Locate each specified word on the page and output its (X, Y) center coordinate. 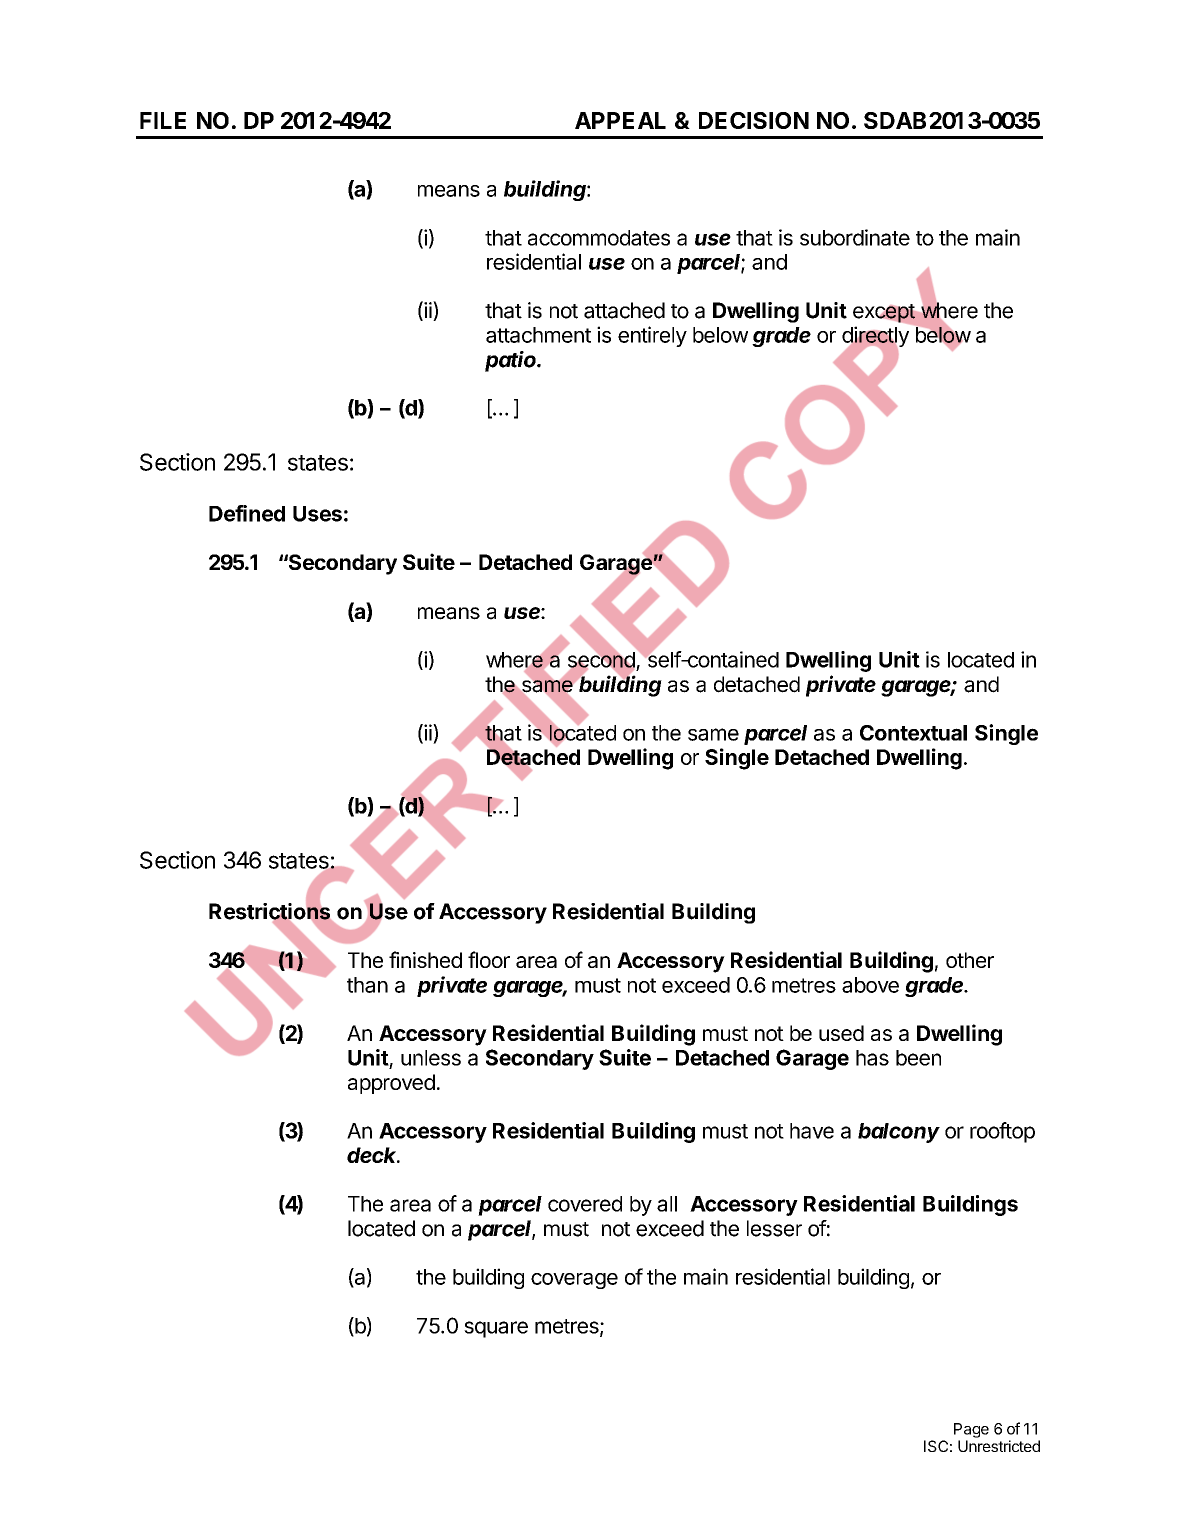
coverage (574, 1281)
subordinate (855, 237)
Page (971, 1430)
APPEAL (620, 120)
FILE (163, 120)
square (496, 1329)
